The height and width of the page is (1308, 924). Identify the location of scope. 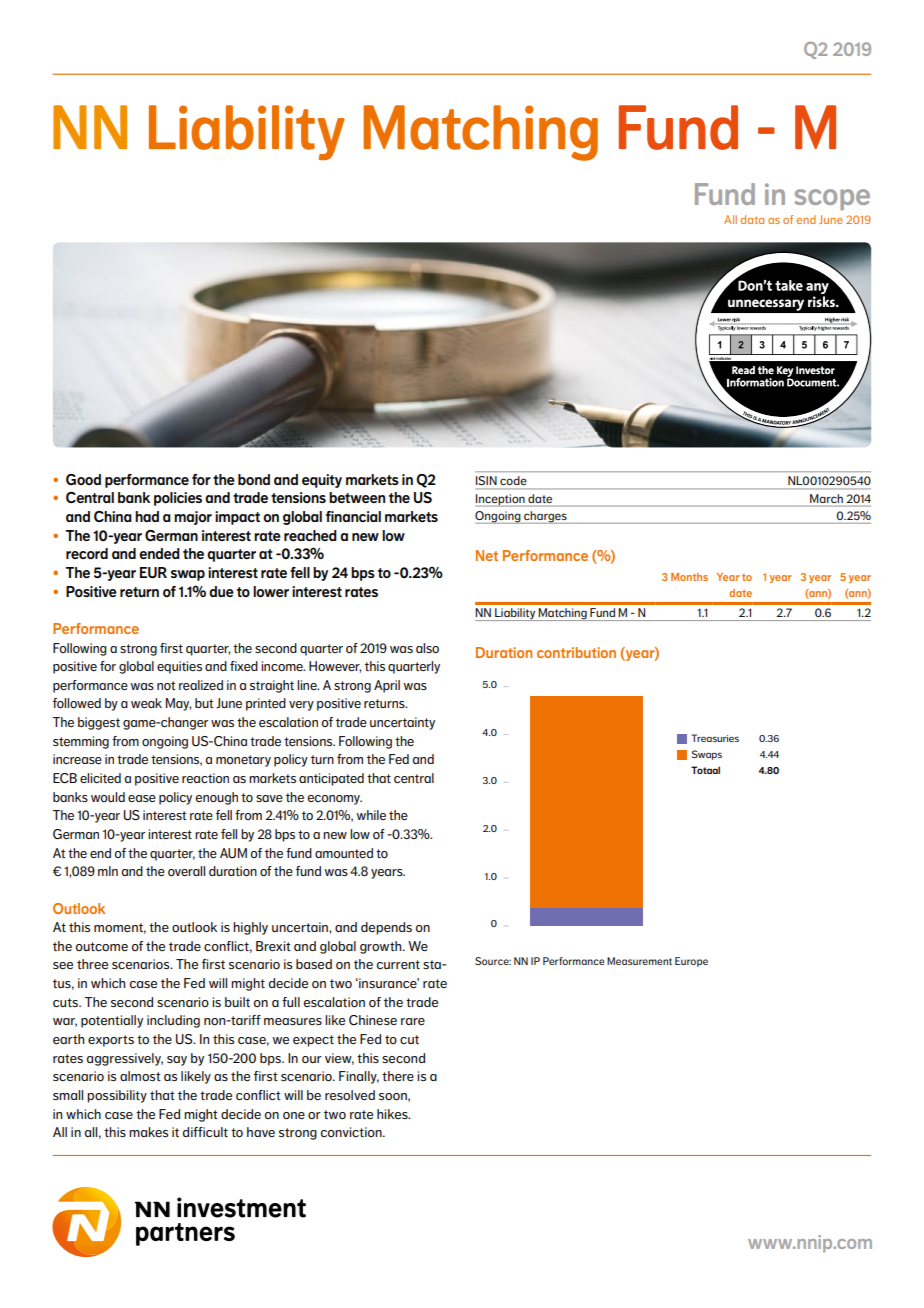
(832, 199).
